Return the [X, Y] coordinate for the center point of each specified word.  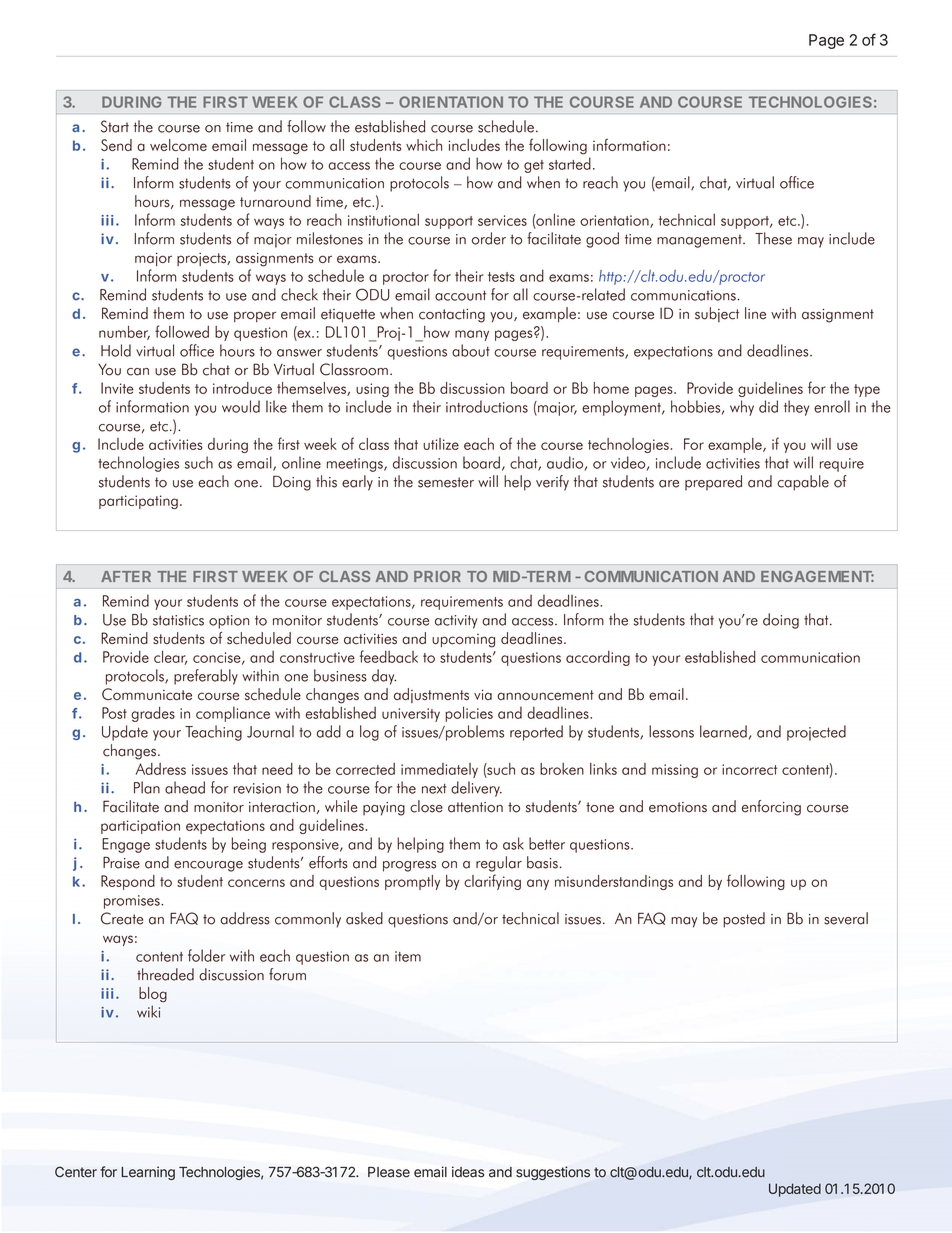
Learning [148, 1173]
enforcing [771, 808]
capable [803, 483]
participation [140, 827]
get [534, 166]
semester [446, 482]
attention [475, 807]
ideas [468, 1172]
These [773, 238]
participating [138, 502]
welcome [178, 145]
